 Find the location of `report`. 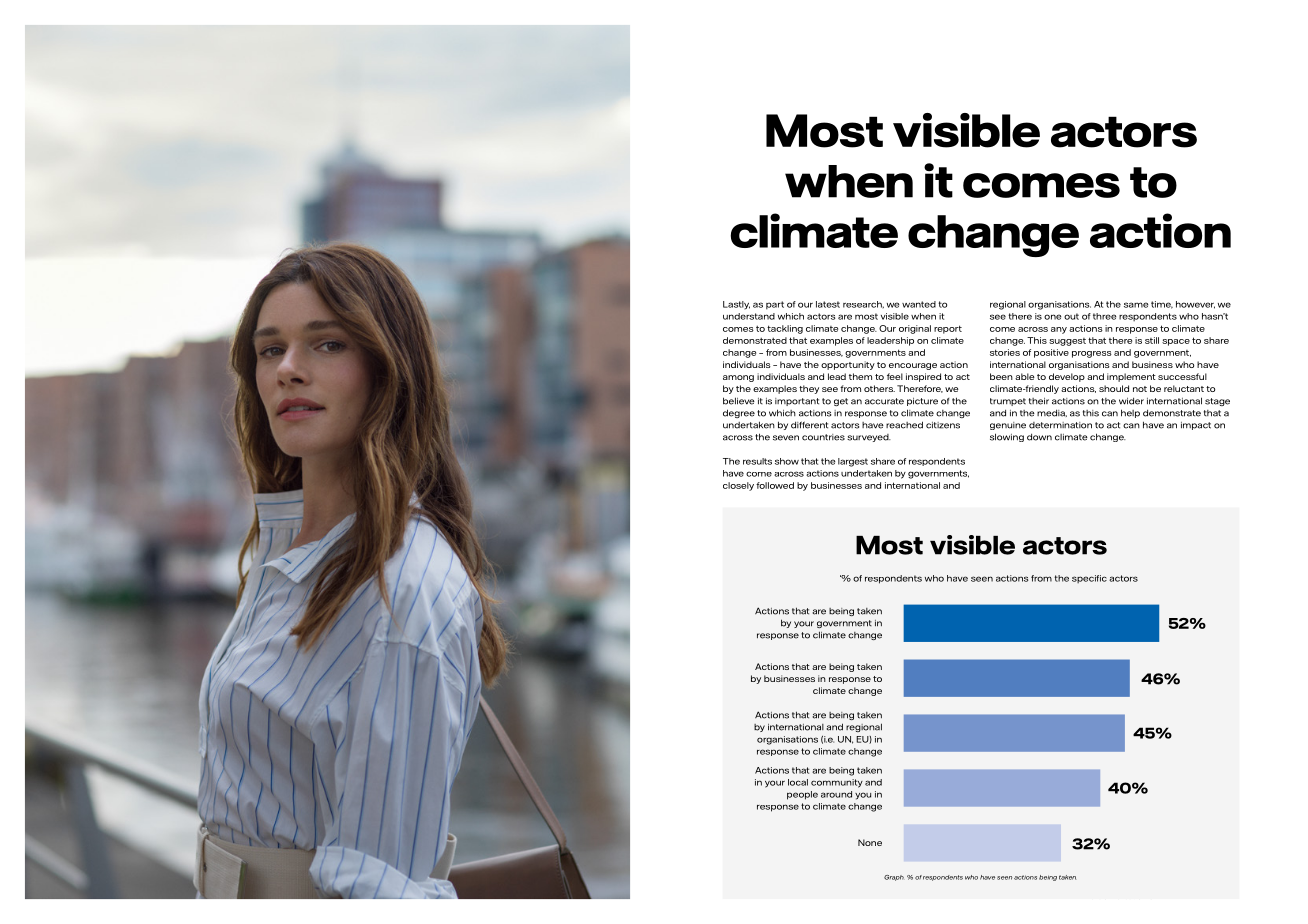

report is located at coordinates (948, 329).
